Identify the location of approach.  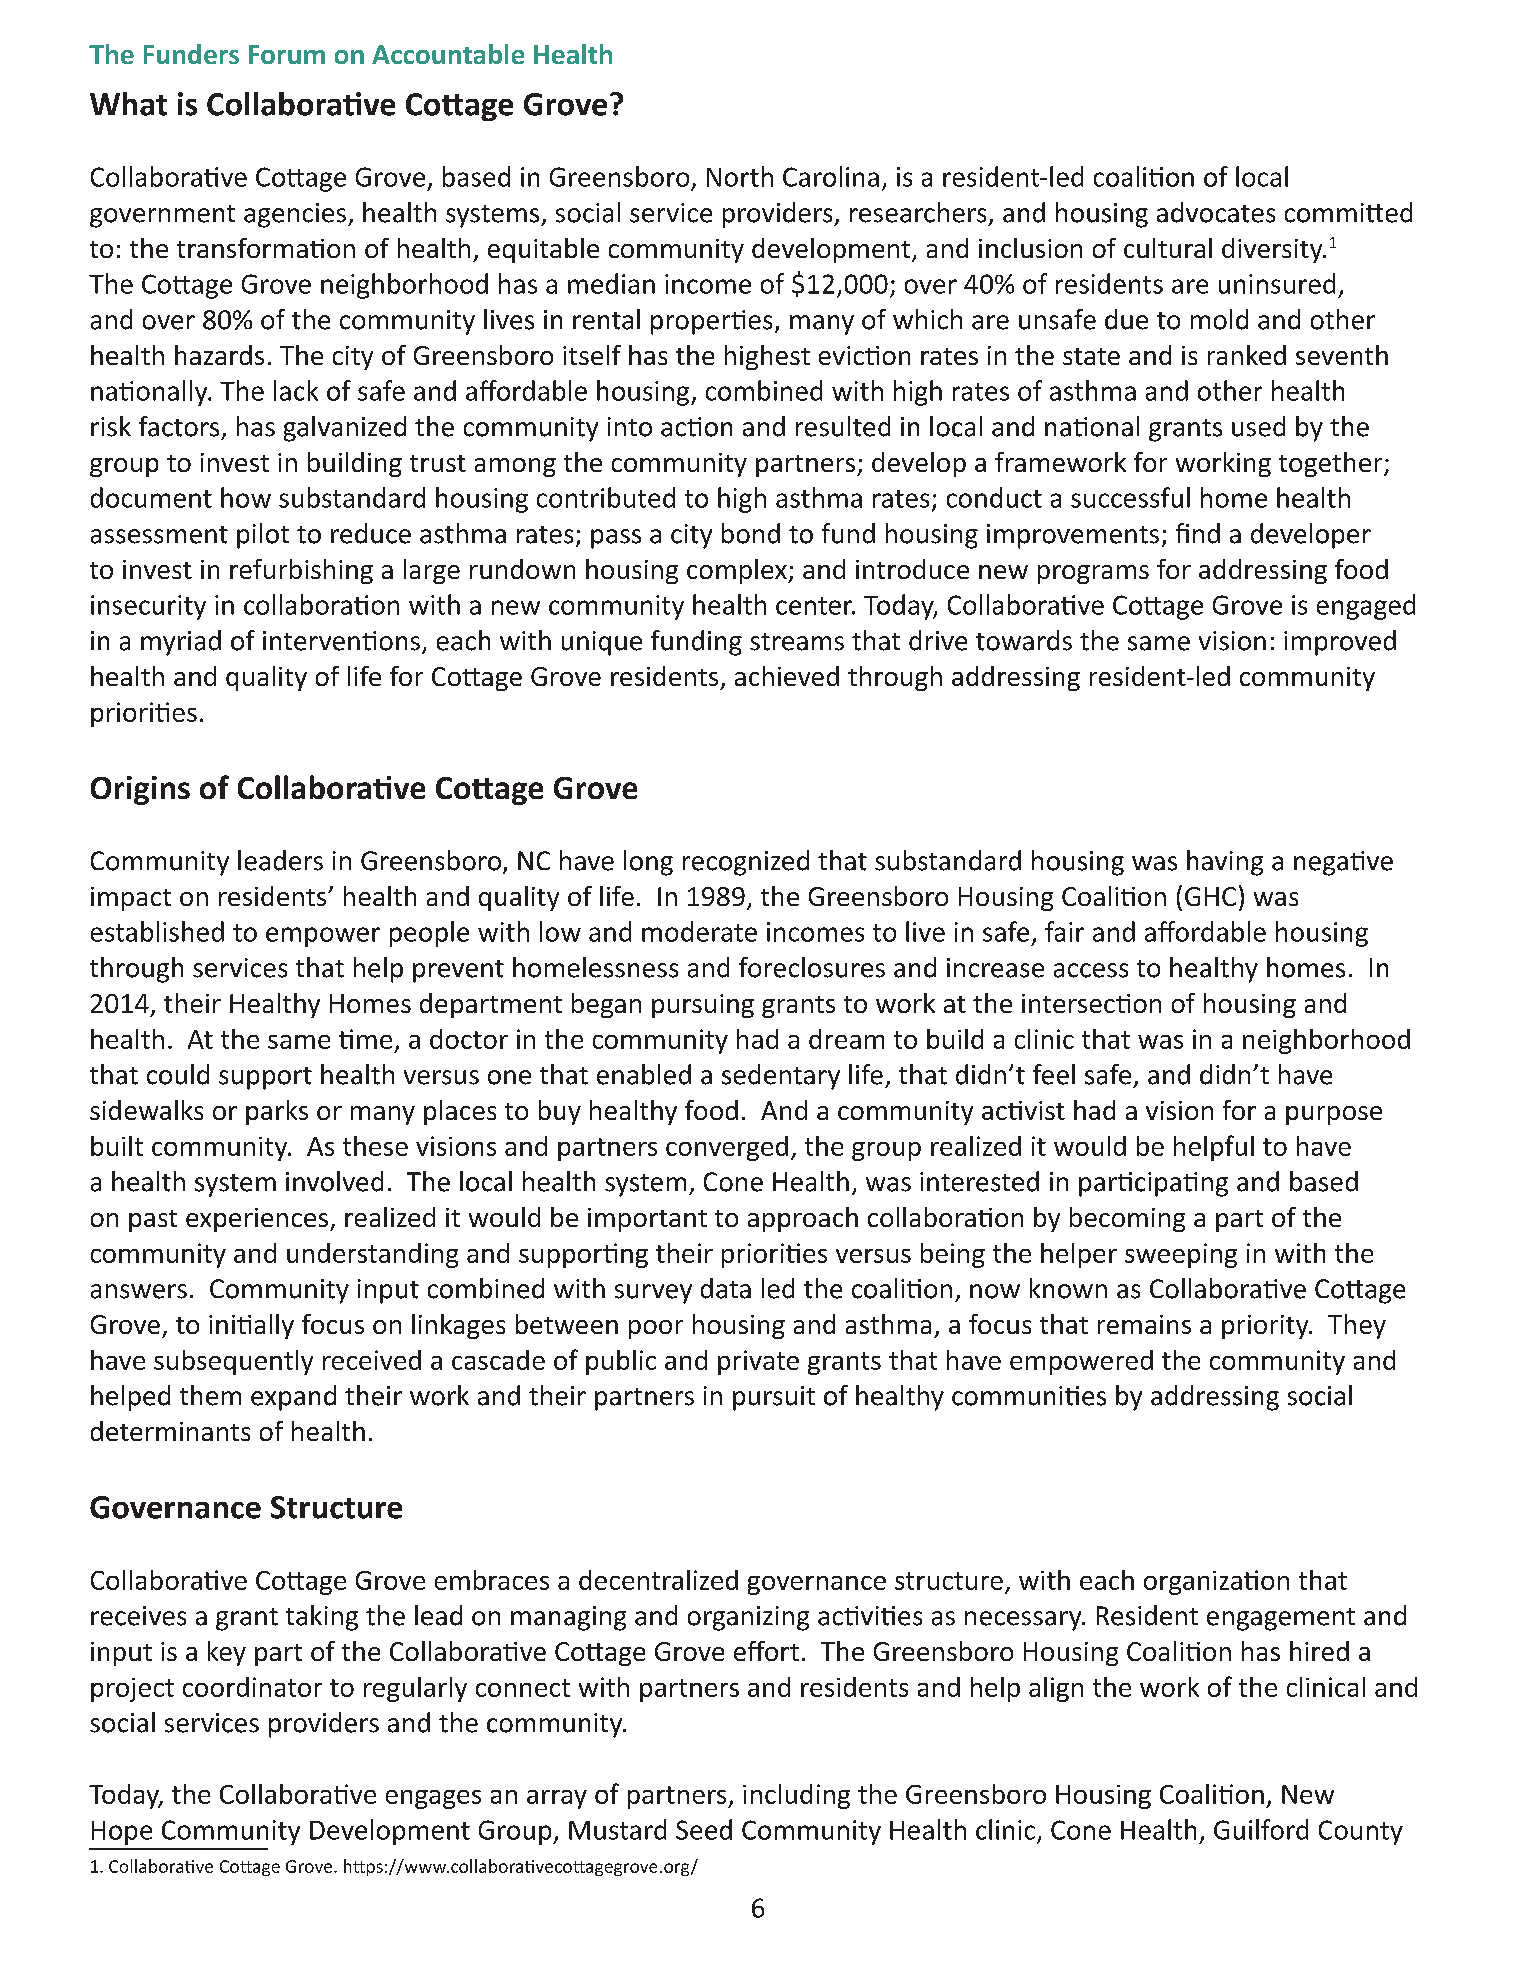
(803, 1219).
